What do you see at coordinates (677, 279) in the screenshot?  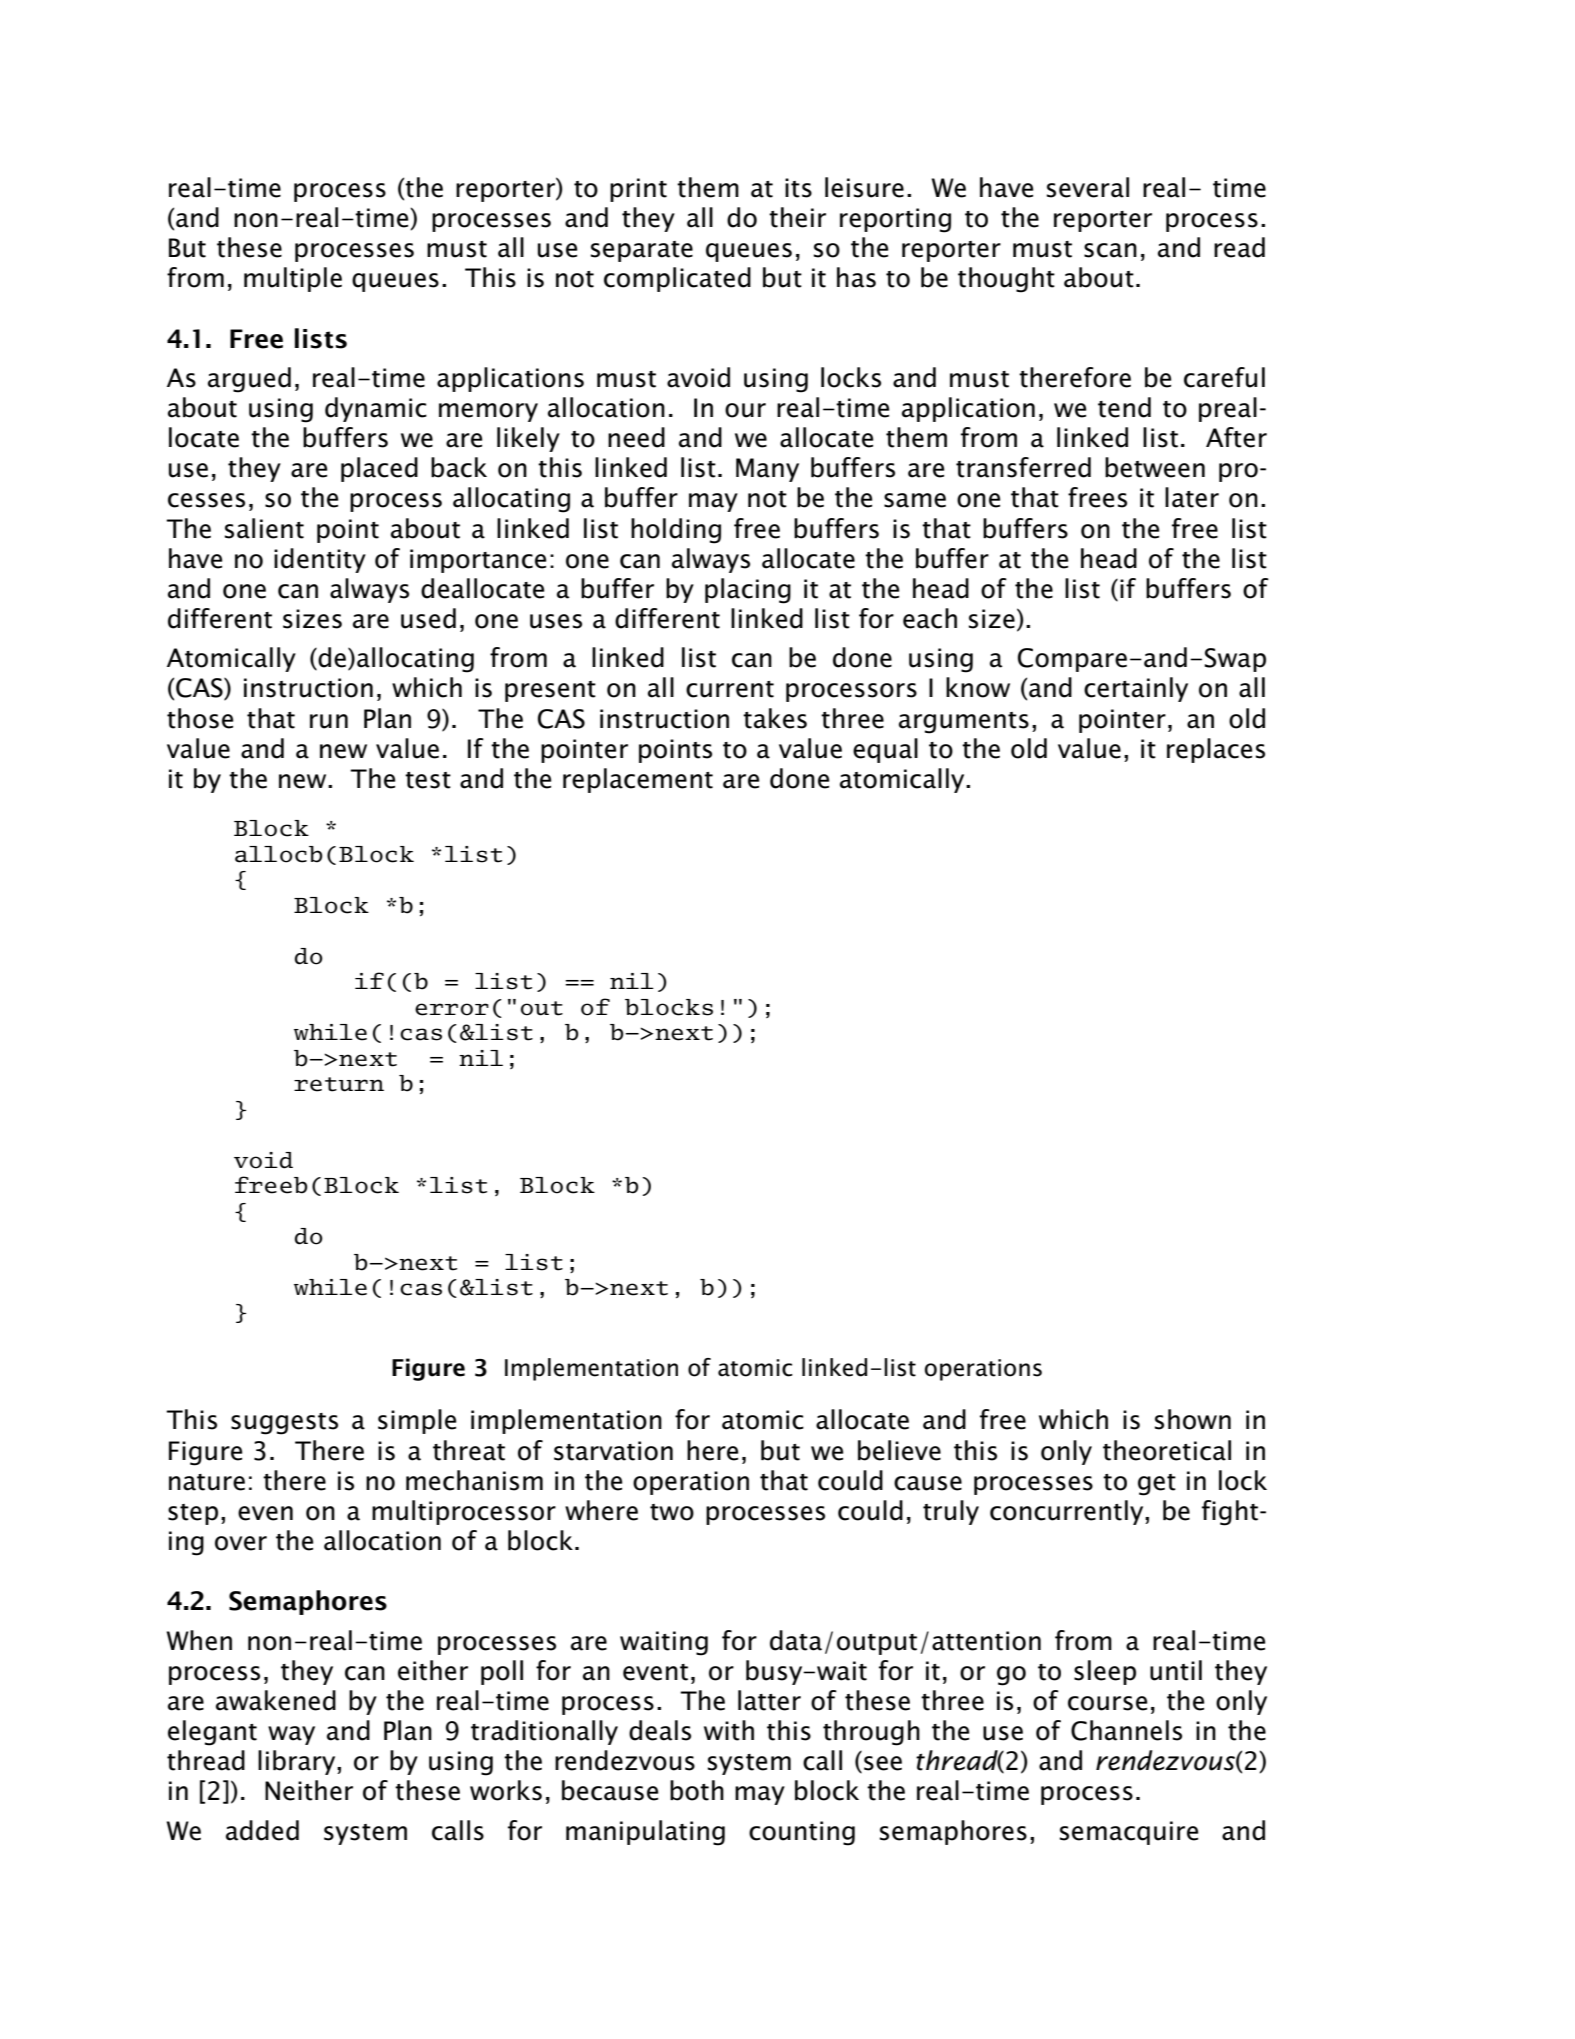 I see `complicated` at bounding box center [677, 279].
